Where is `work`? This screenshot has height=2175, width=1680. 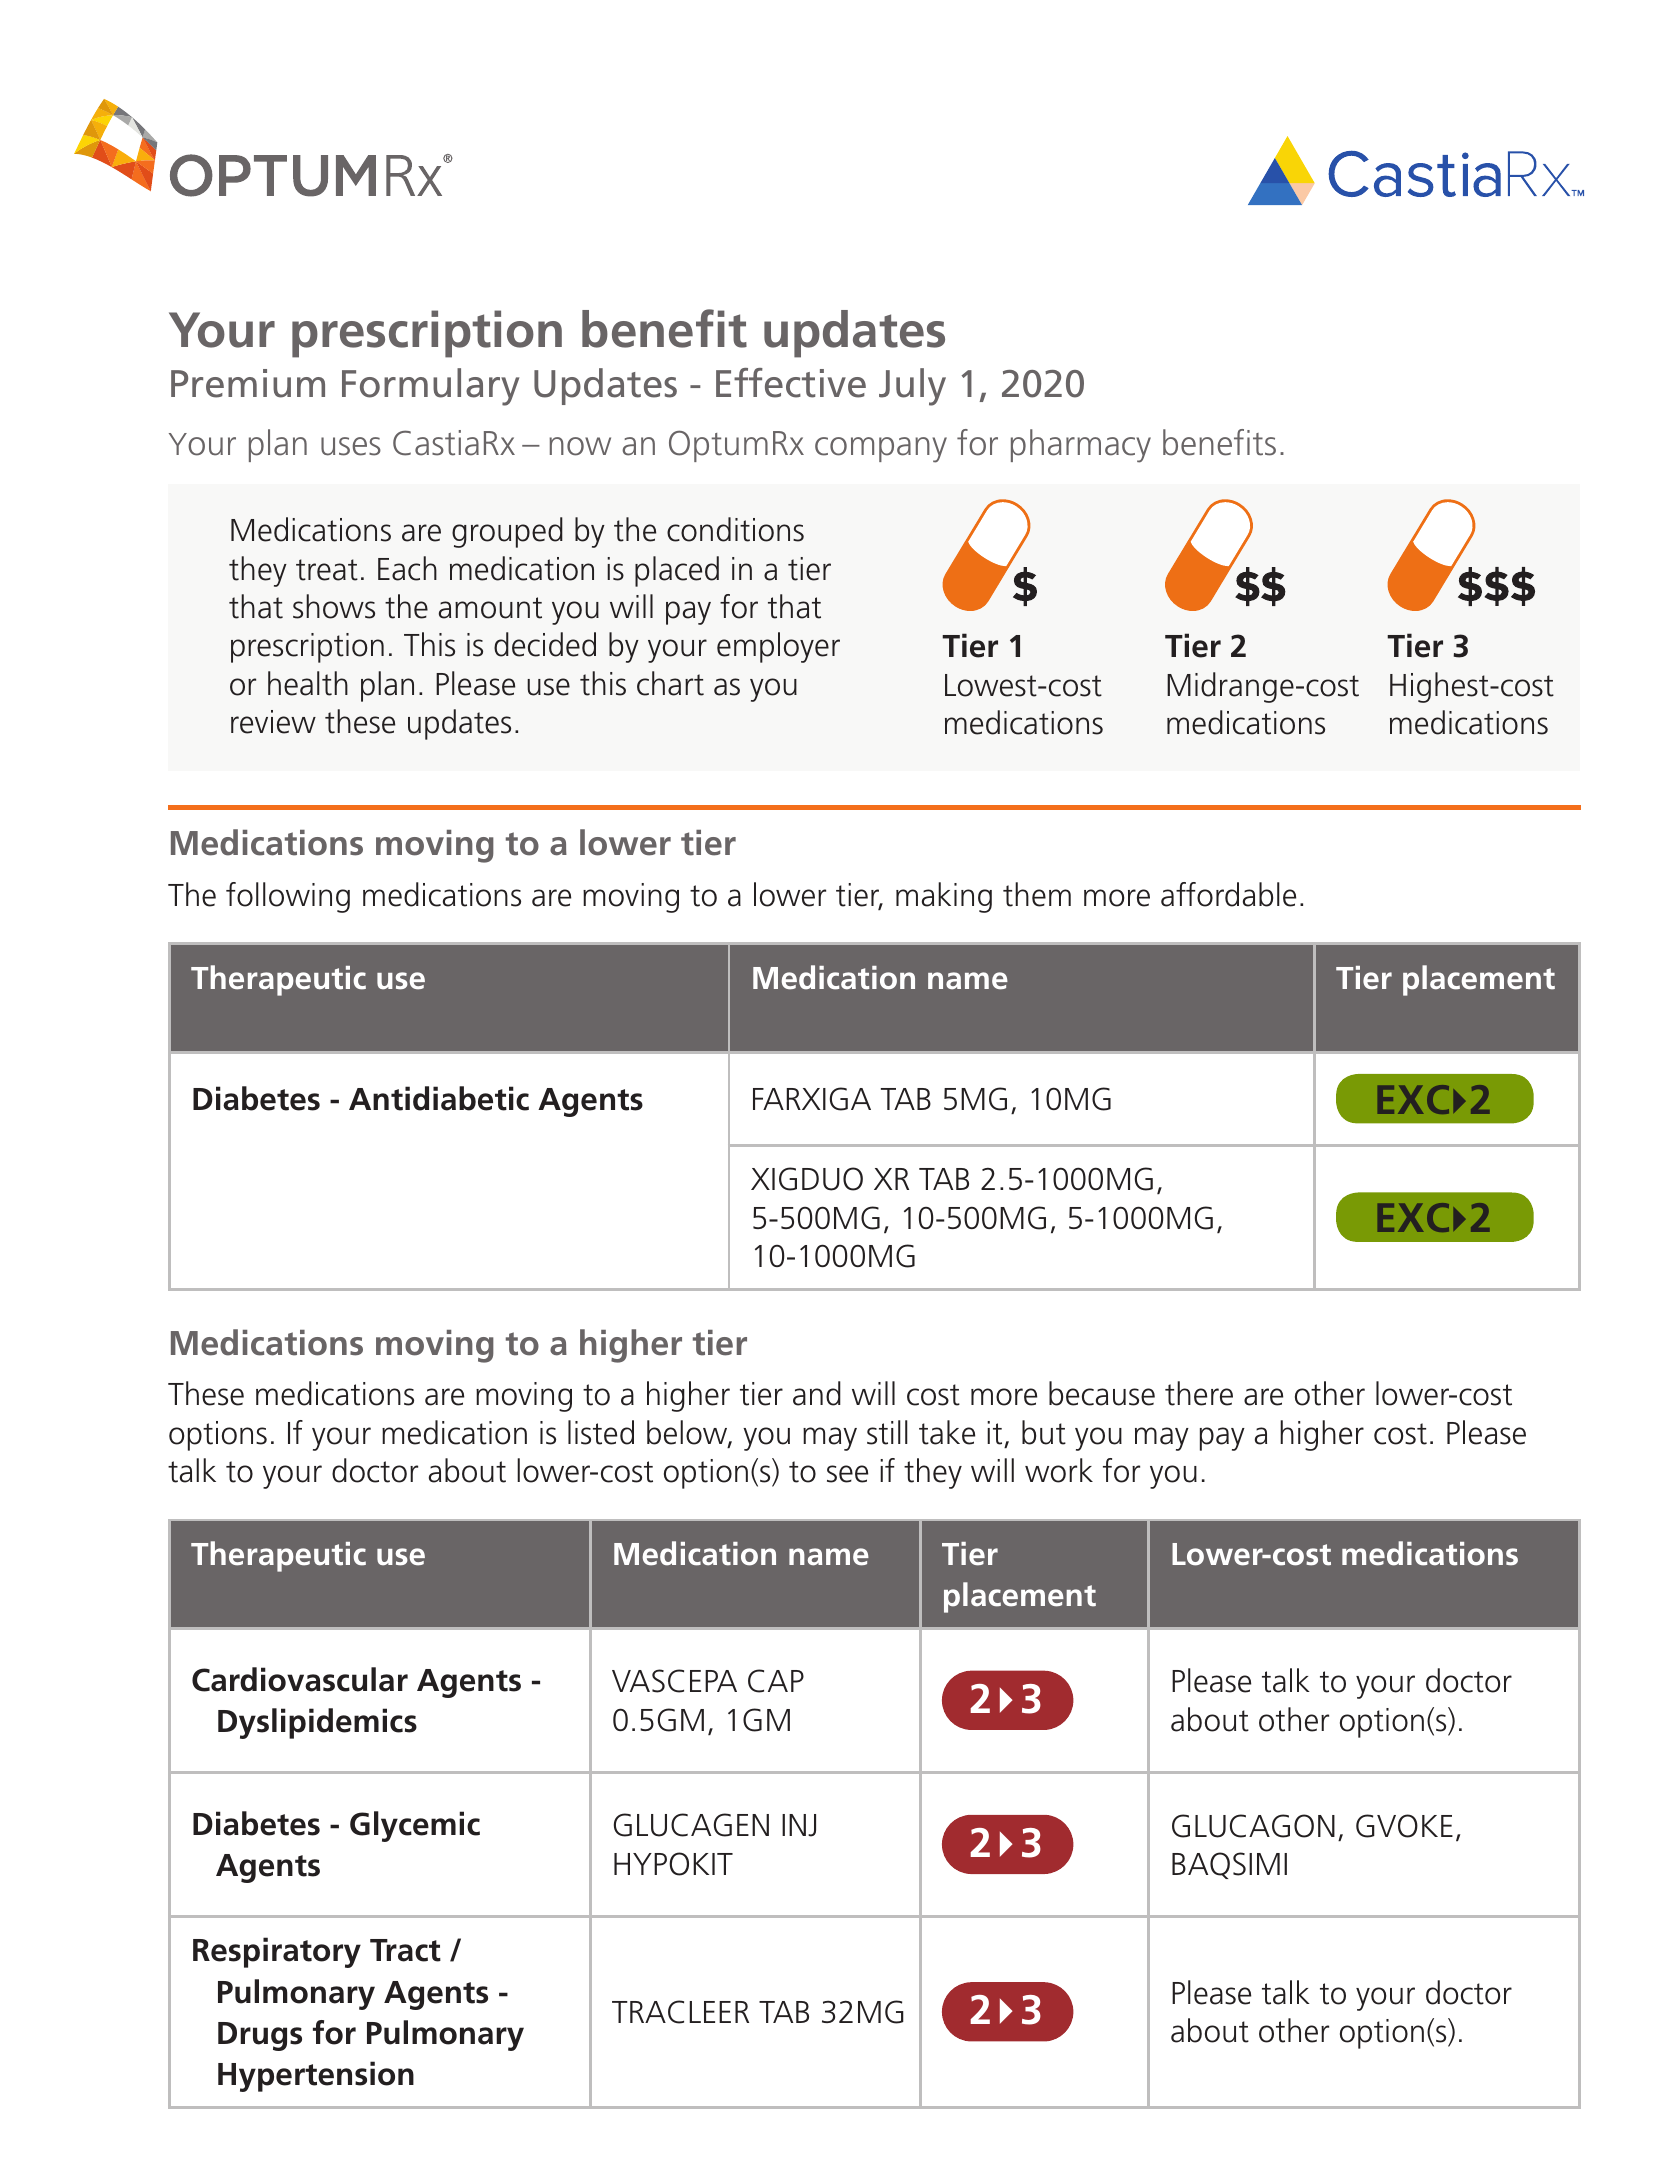 work is located at coordinates (1059, 1470).
